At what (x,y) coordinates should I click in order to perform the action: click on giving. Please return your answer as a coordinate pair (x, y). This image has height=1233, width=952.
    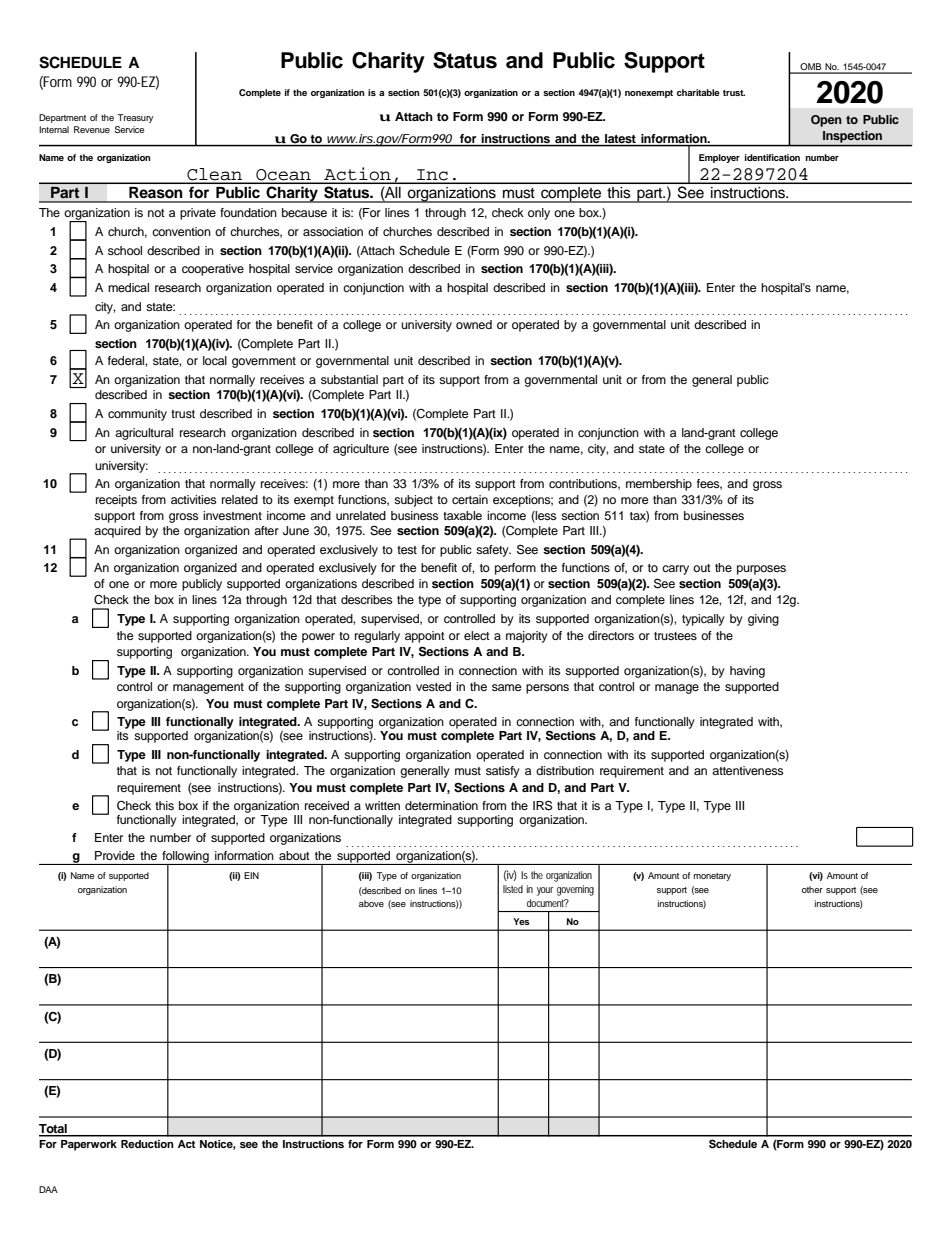
    Looking at the image, I should click on (763, 620).
